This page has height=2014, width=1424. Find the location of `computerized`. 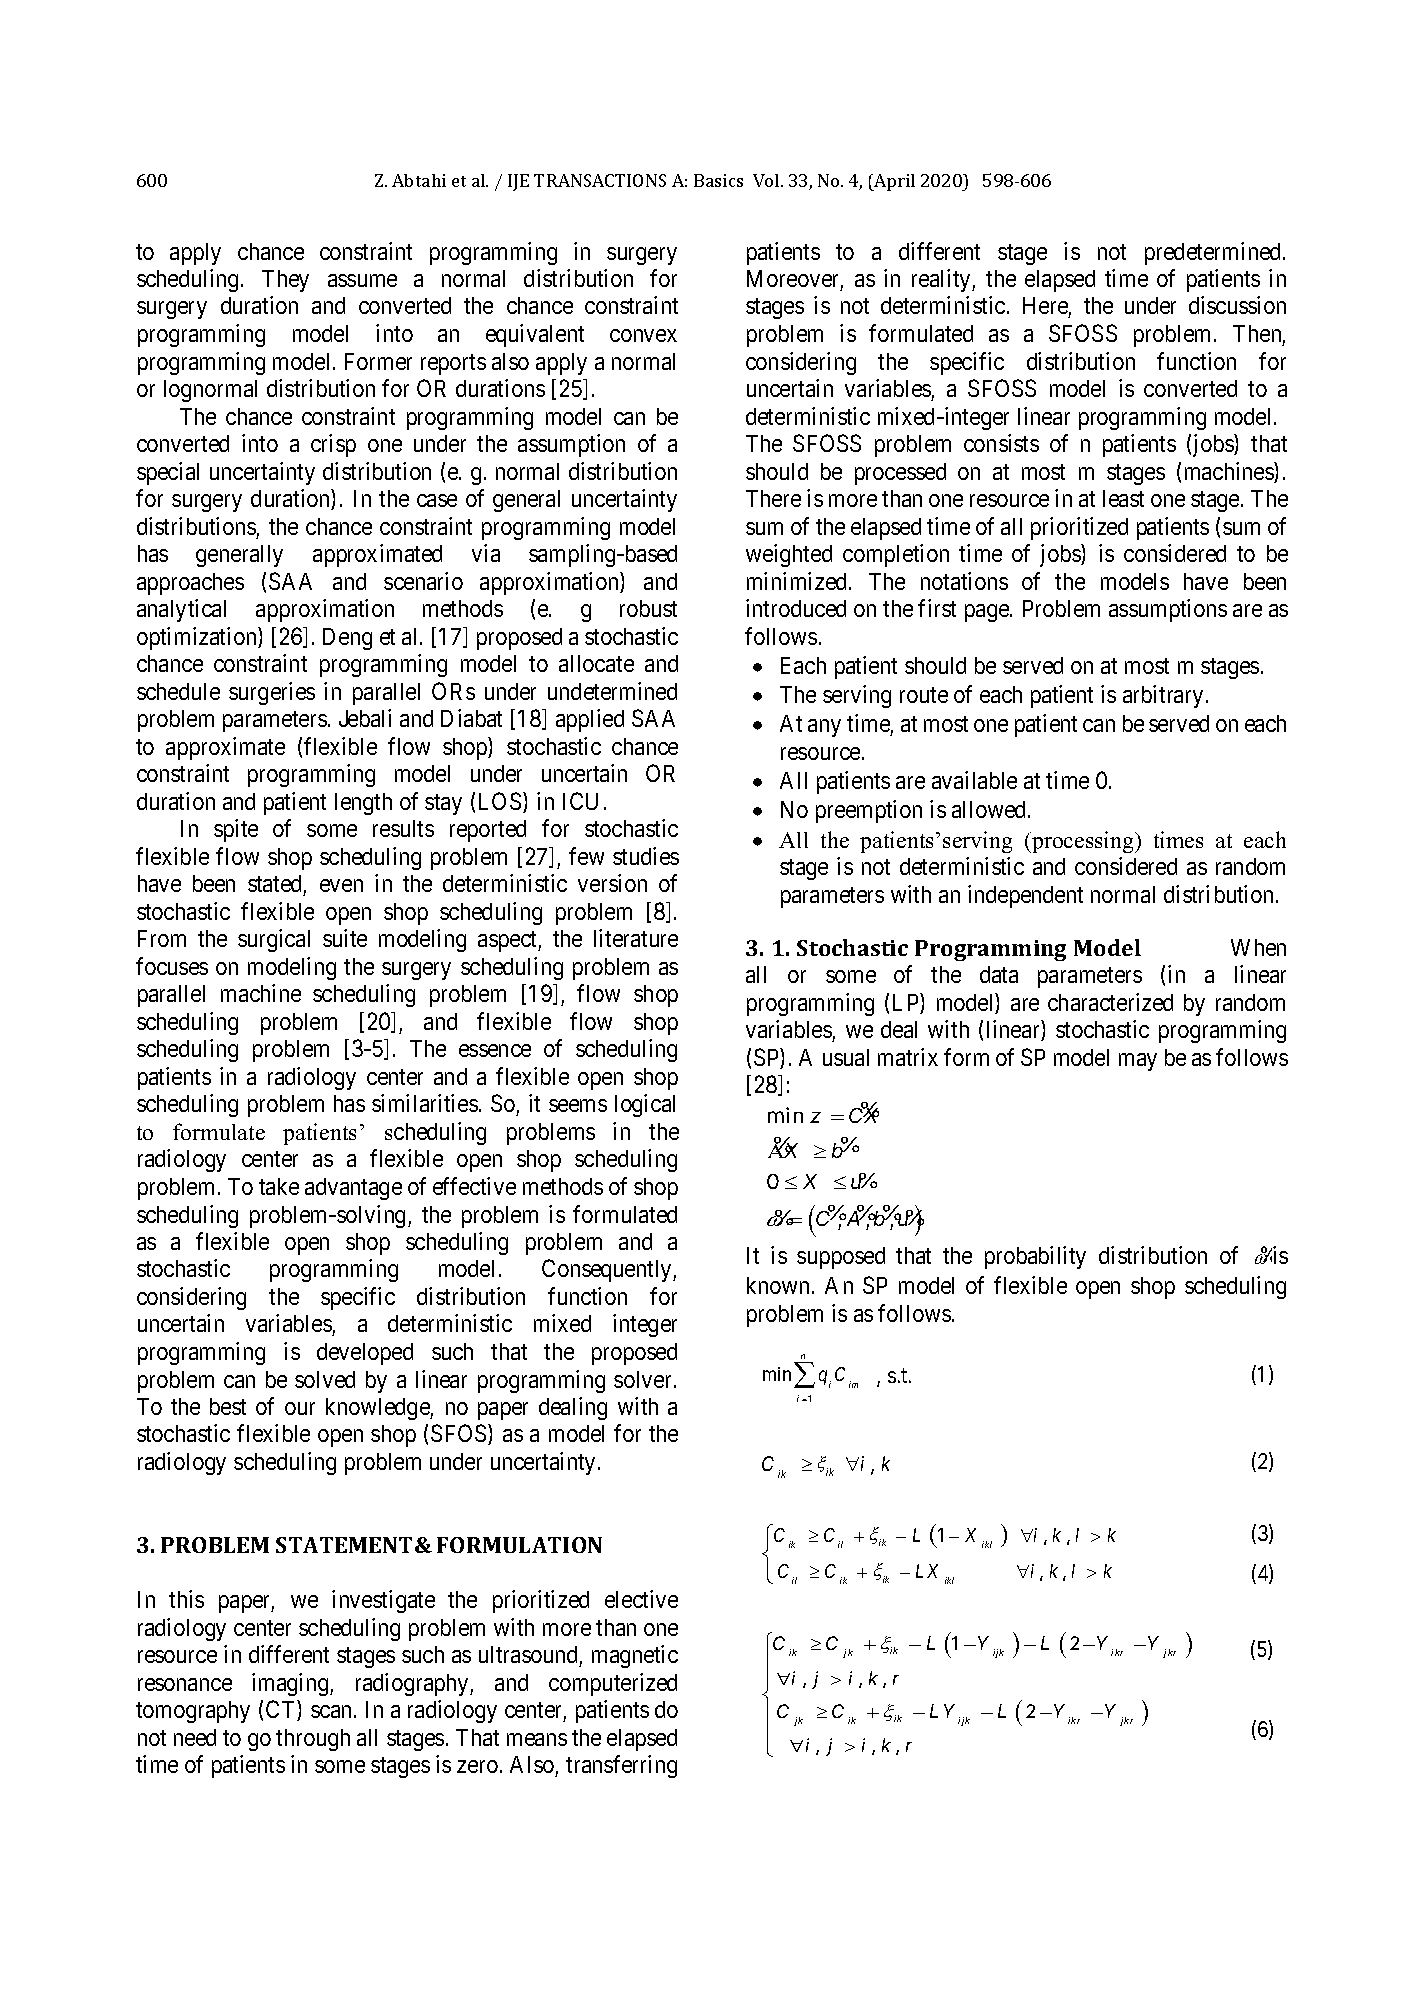

computerized is located at coordinates (613, 1684).
